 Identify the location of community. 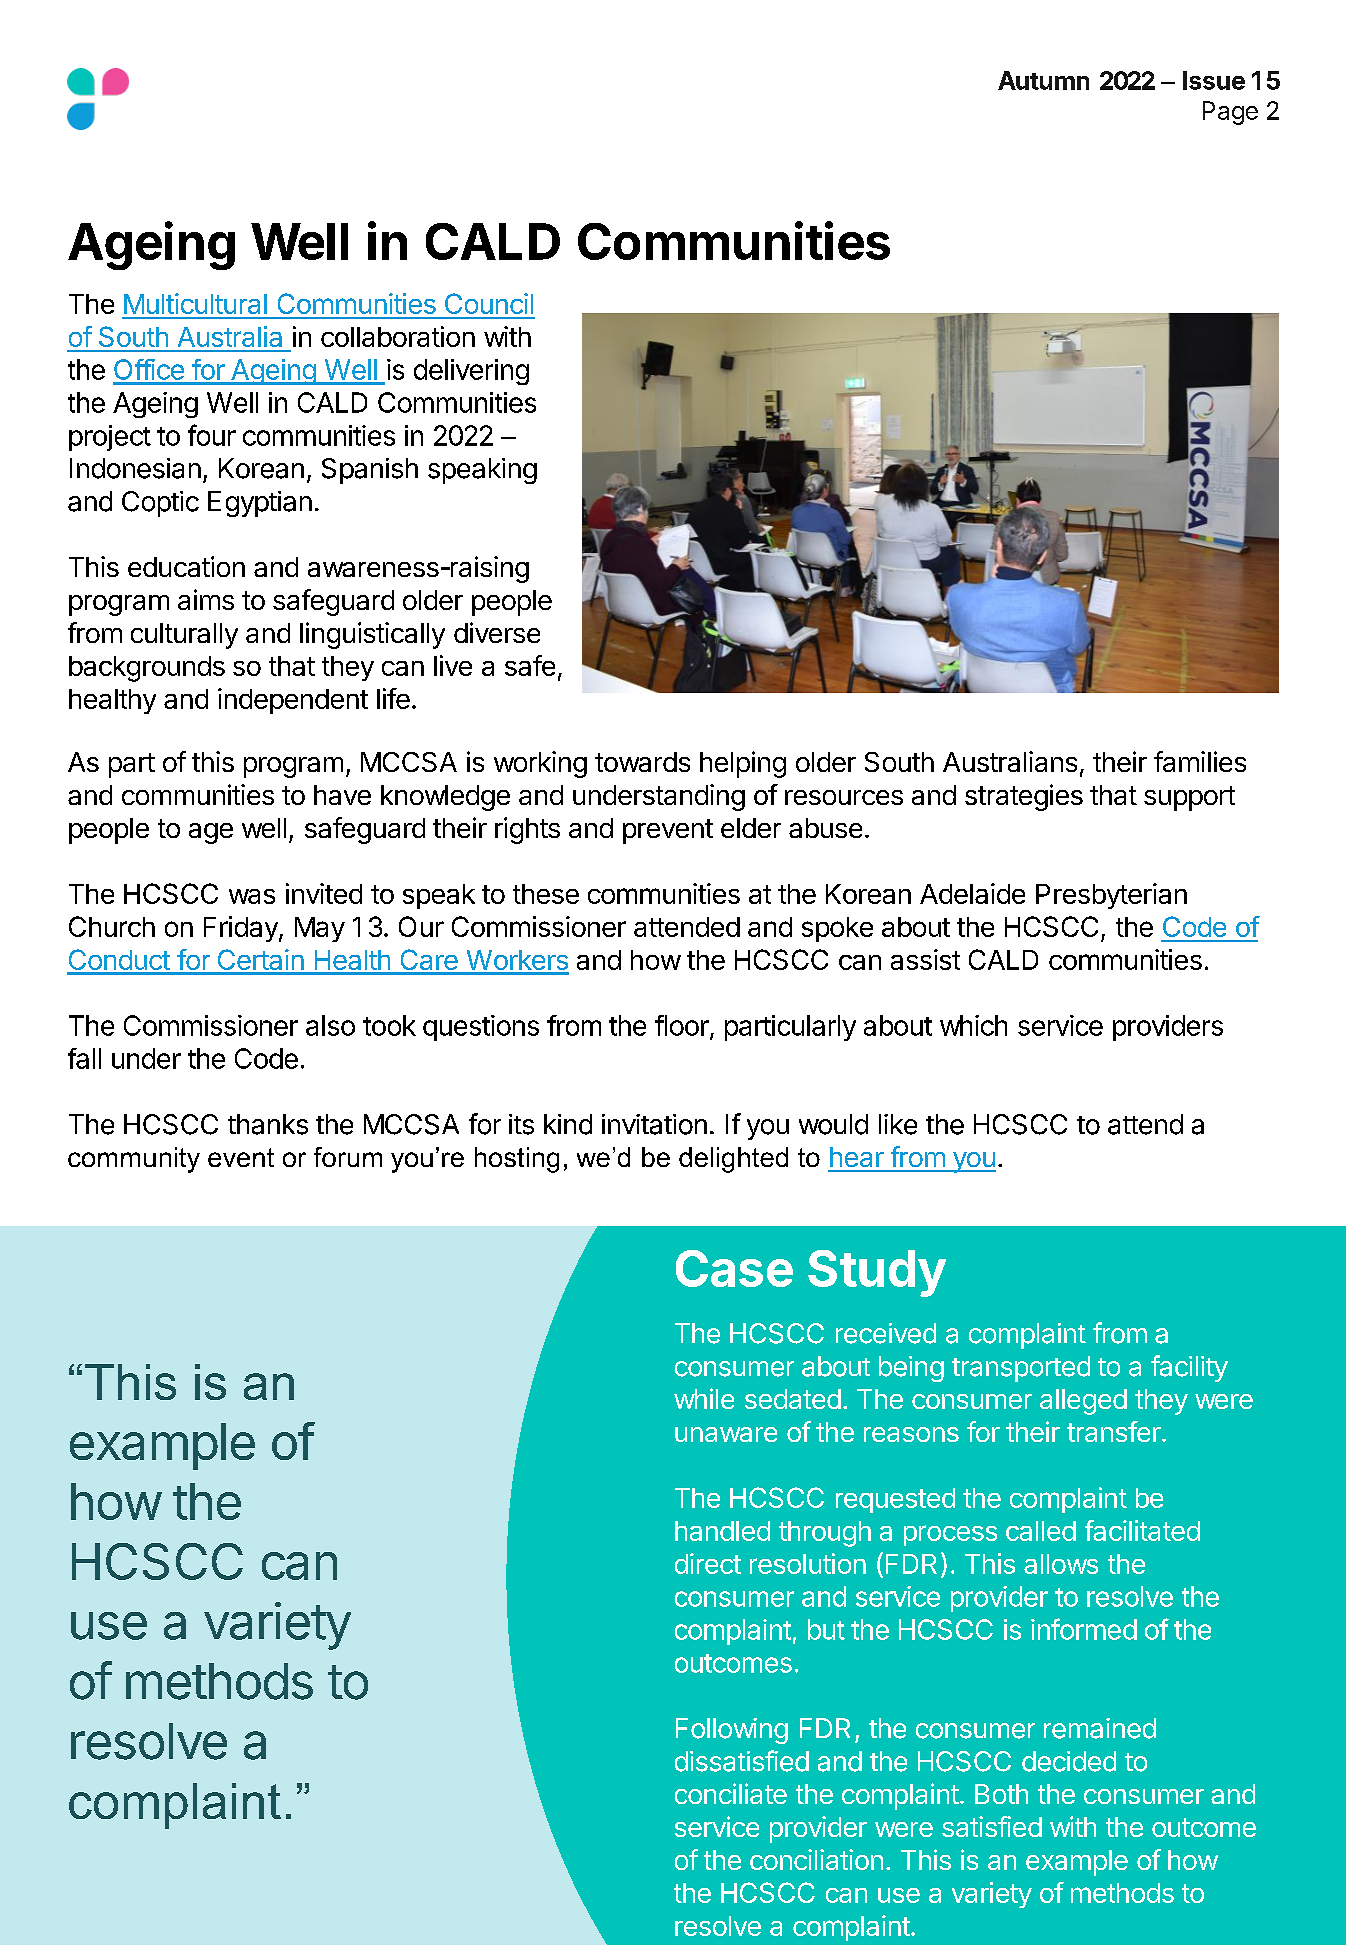
(134, 1160).
